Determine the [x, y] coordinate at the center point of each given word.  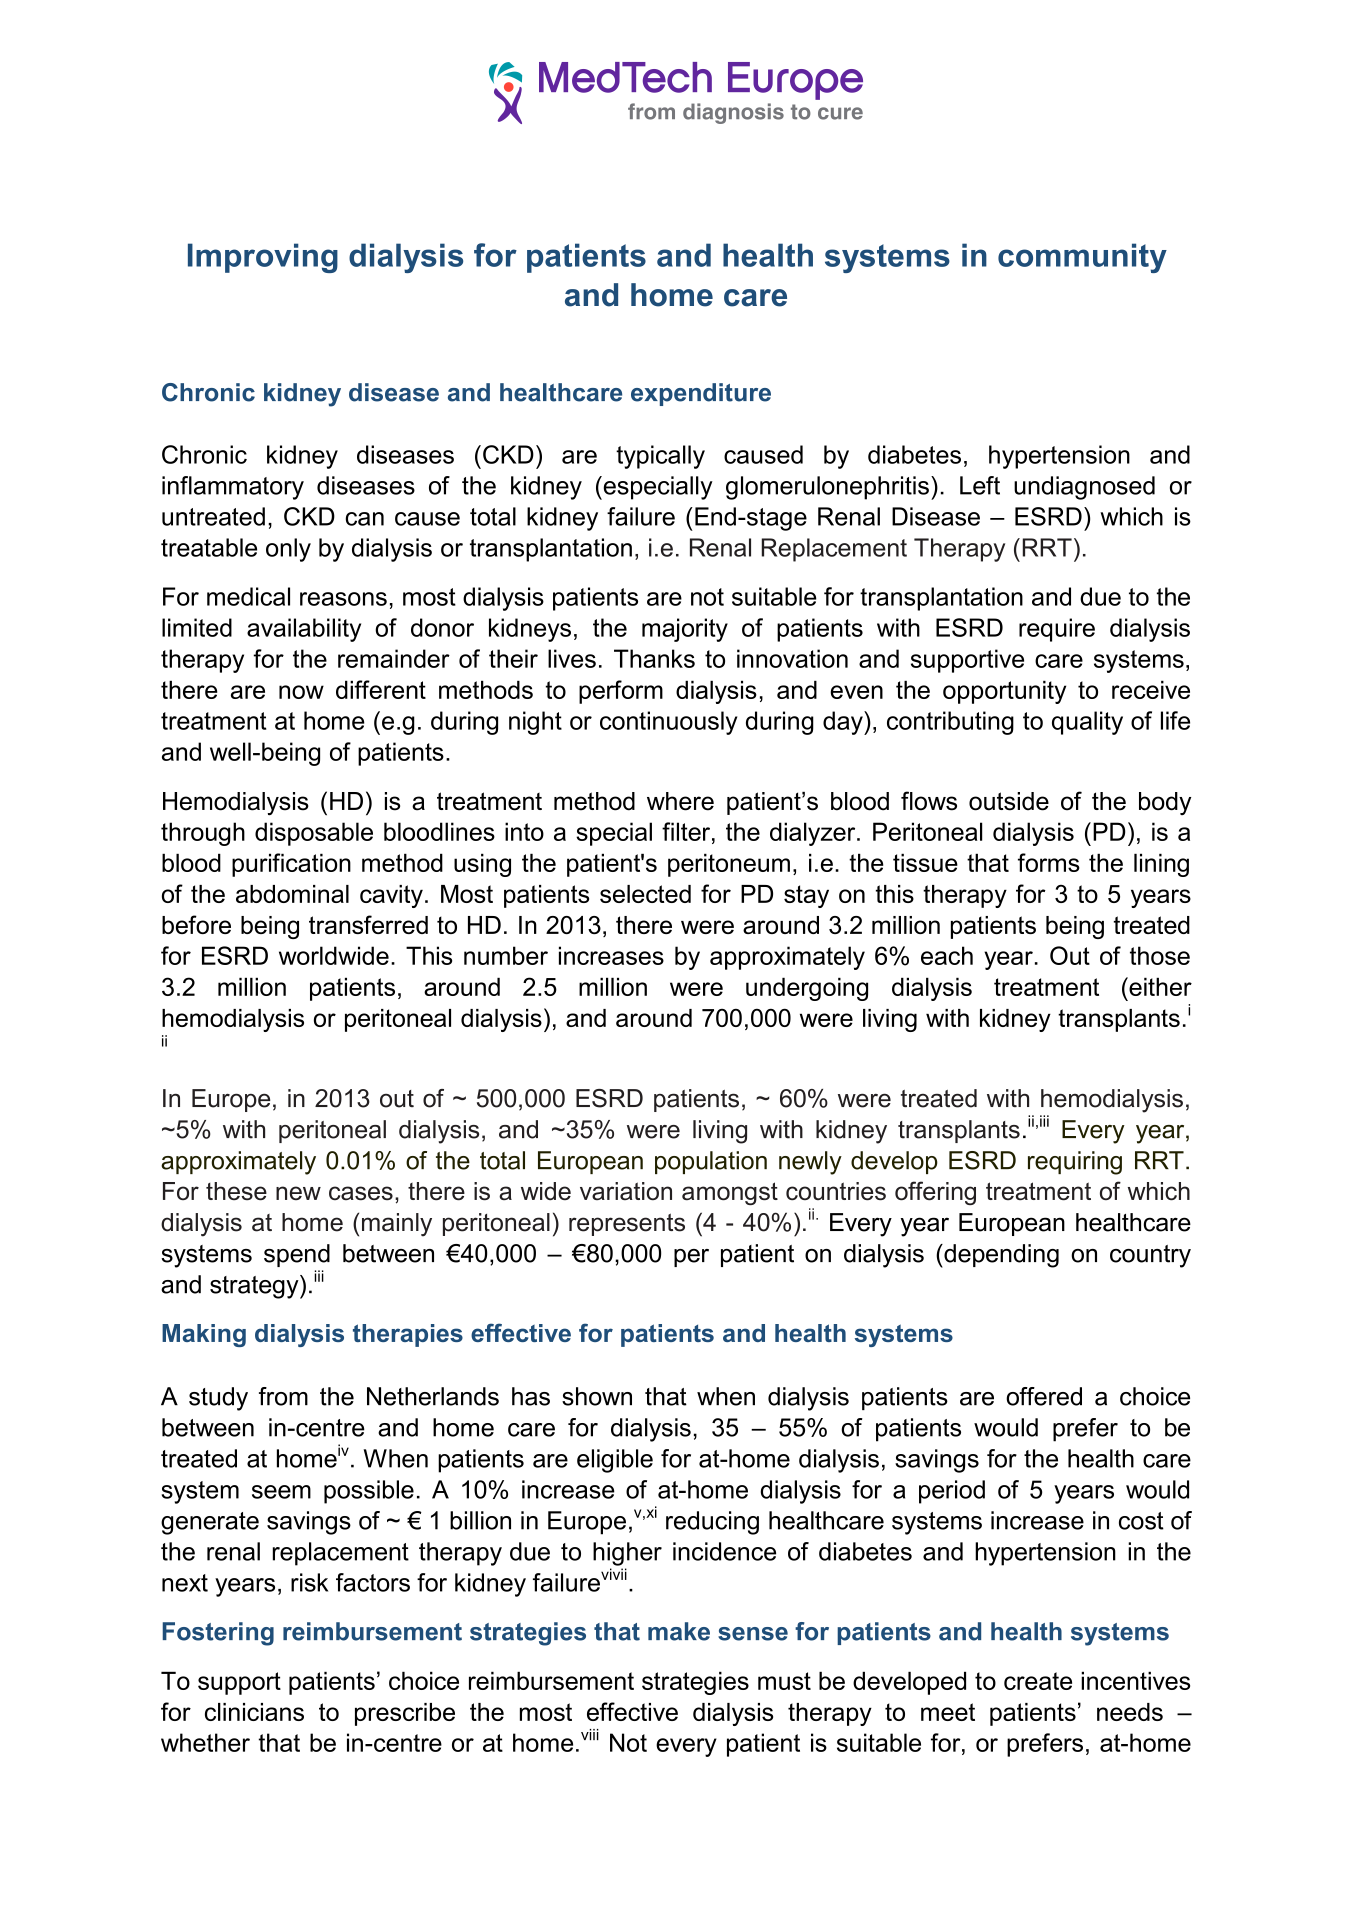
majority [685, 630]
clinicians [254, 1712]
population [711, 1162]
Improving [263, 258]
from [283, 1396]
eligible [615, 1461]
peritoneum [729, 865]
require [1057, 630]
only [288, 550]
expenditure [701, 394]
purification [291, 865]
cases [361, 1193]
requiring [1075, 1163]
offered [1044, 1396]
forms [1049, 862]
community [1082, 258]
